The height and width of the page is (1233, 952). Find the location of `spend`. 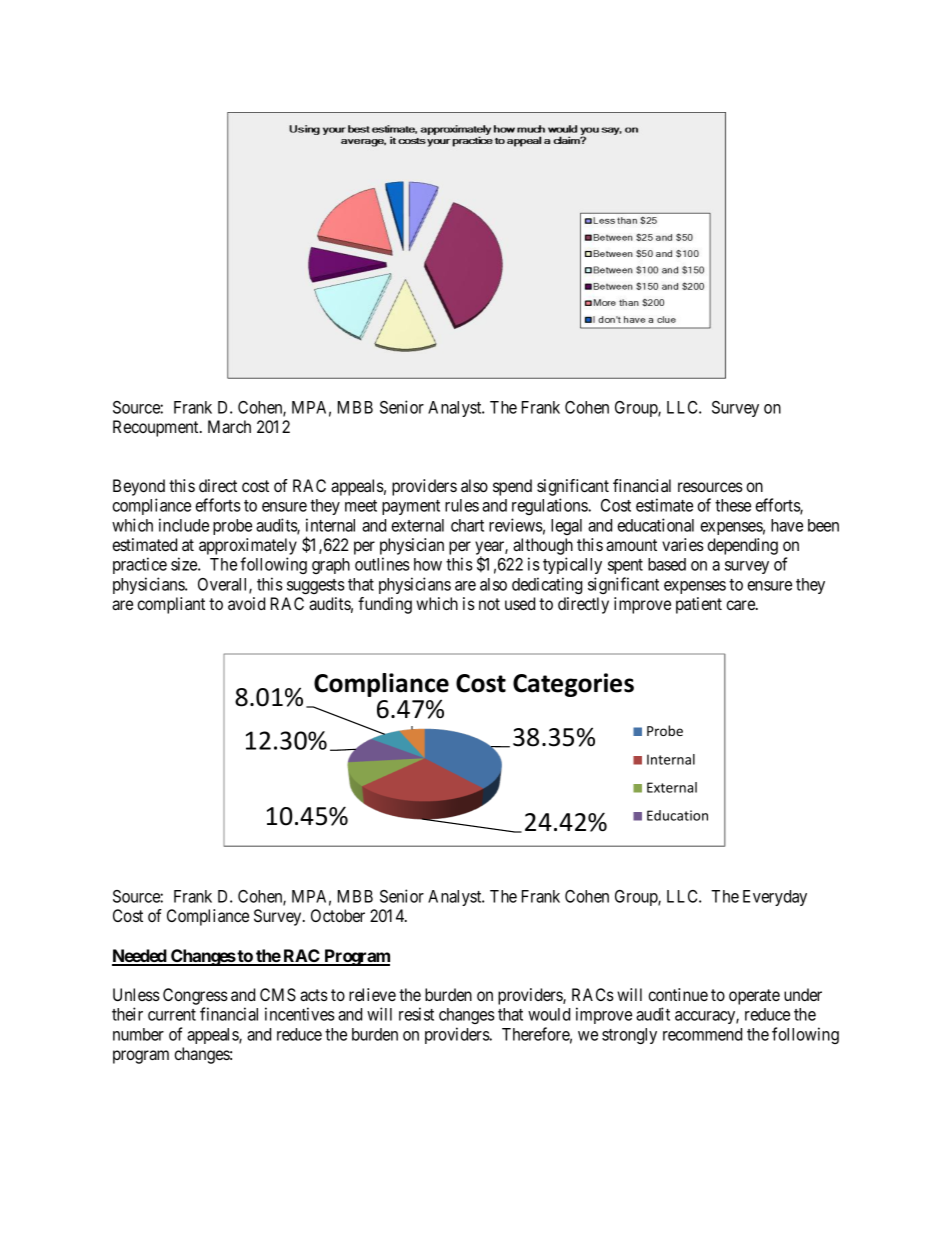

spend is located at coordinates (512, 487).
